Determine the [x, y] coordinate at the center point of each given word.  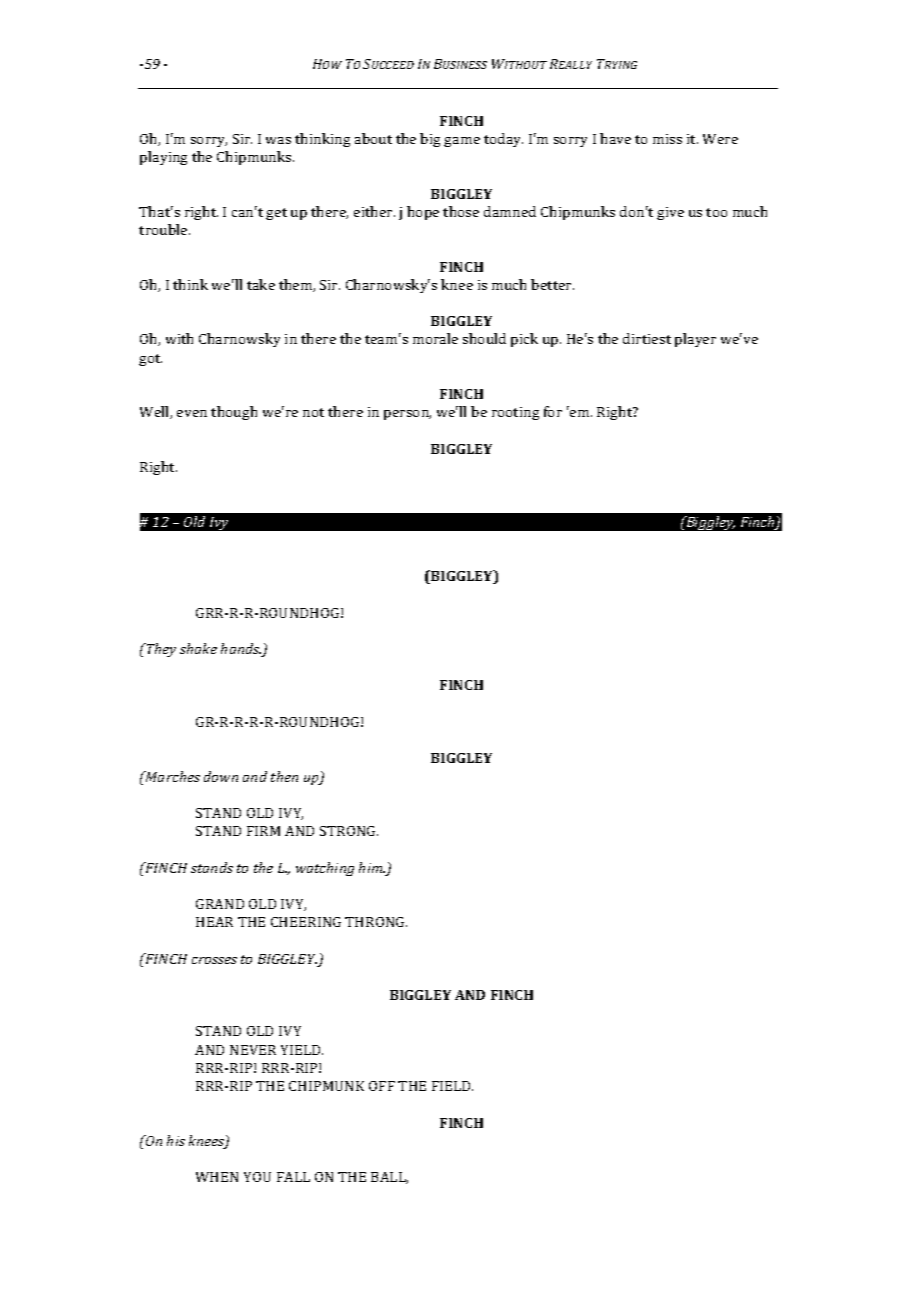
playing [163, 158]
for [553, 411]
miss [667, 139]
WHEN [217, 1177]
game [462, 142]
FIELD [452, 1086]
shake [198, 648]
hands [241, 650]
